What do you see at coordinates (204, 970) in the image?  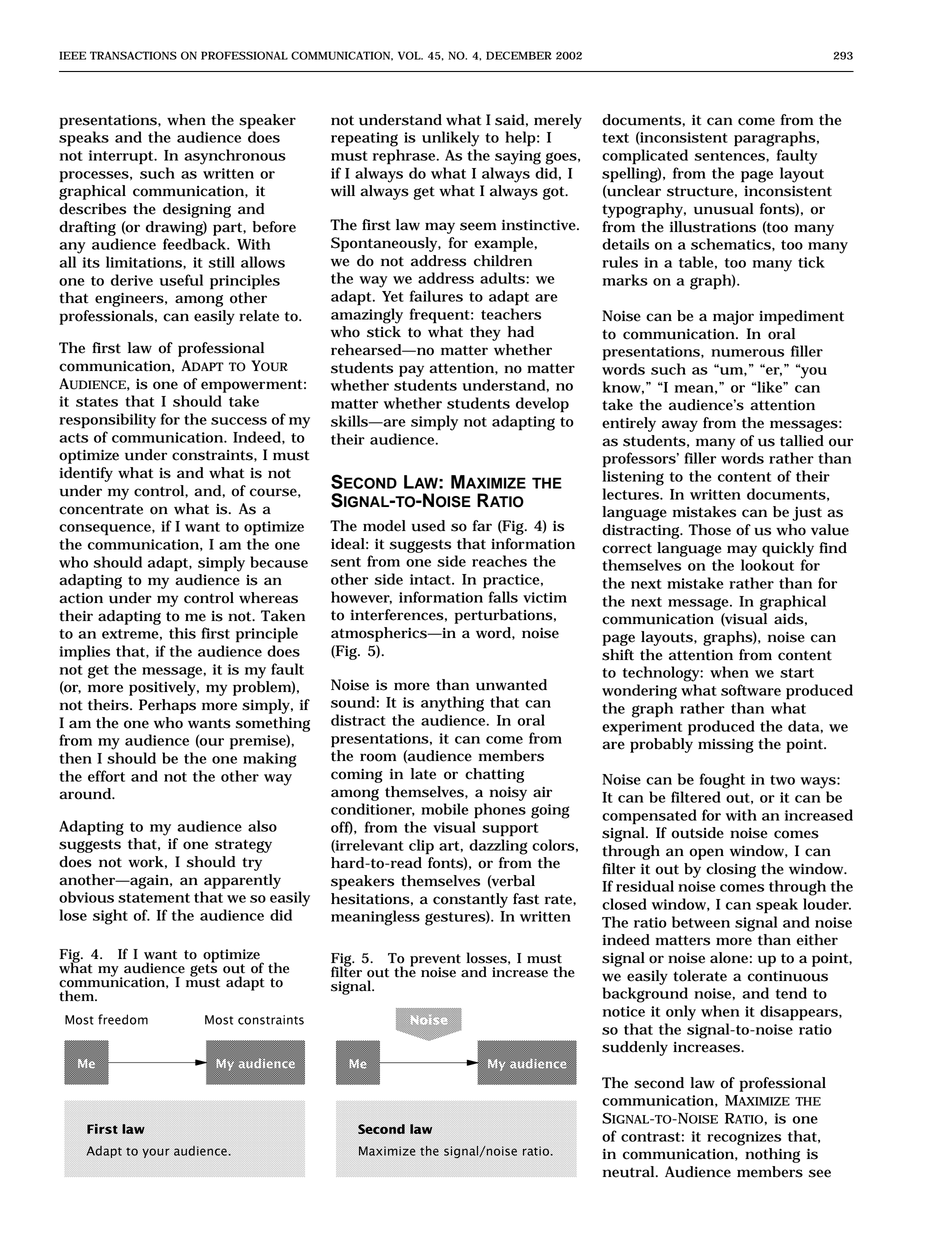 I see `gets` at bounding box center [204, 970].
